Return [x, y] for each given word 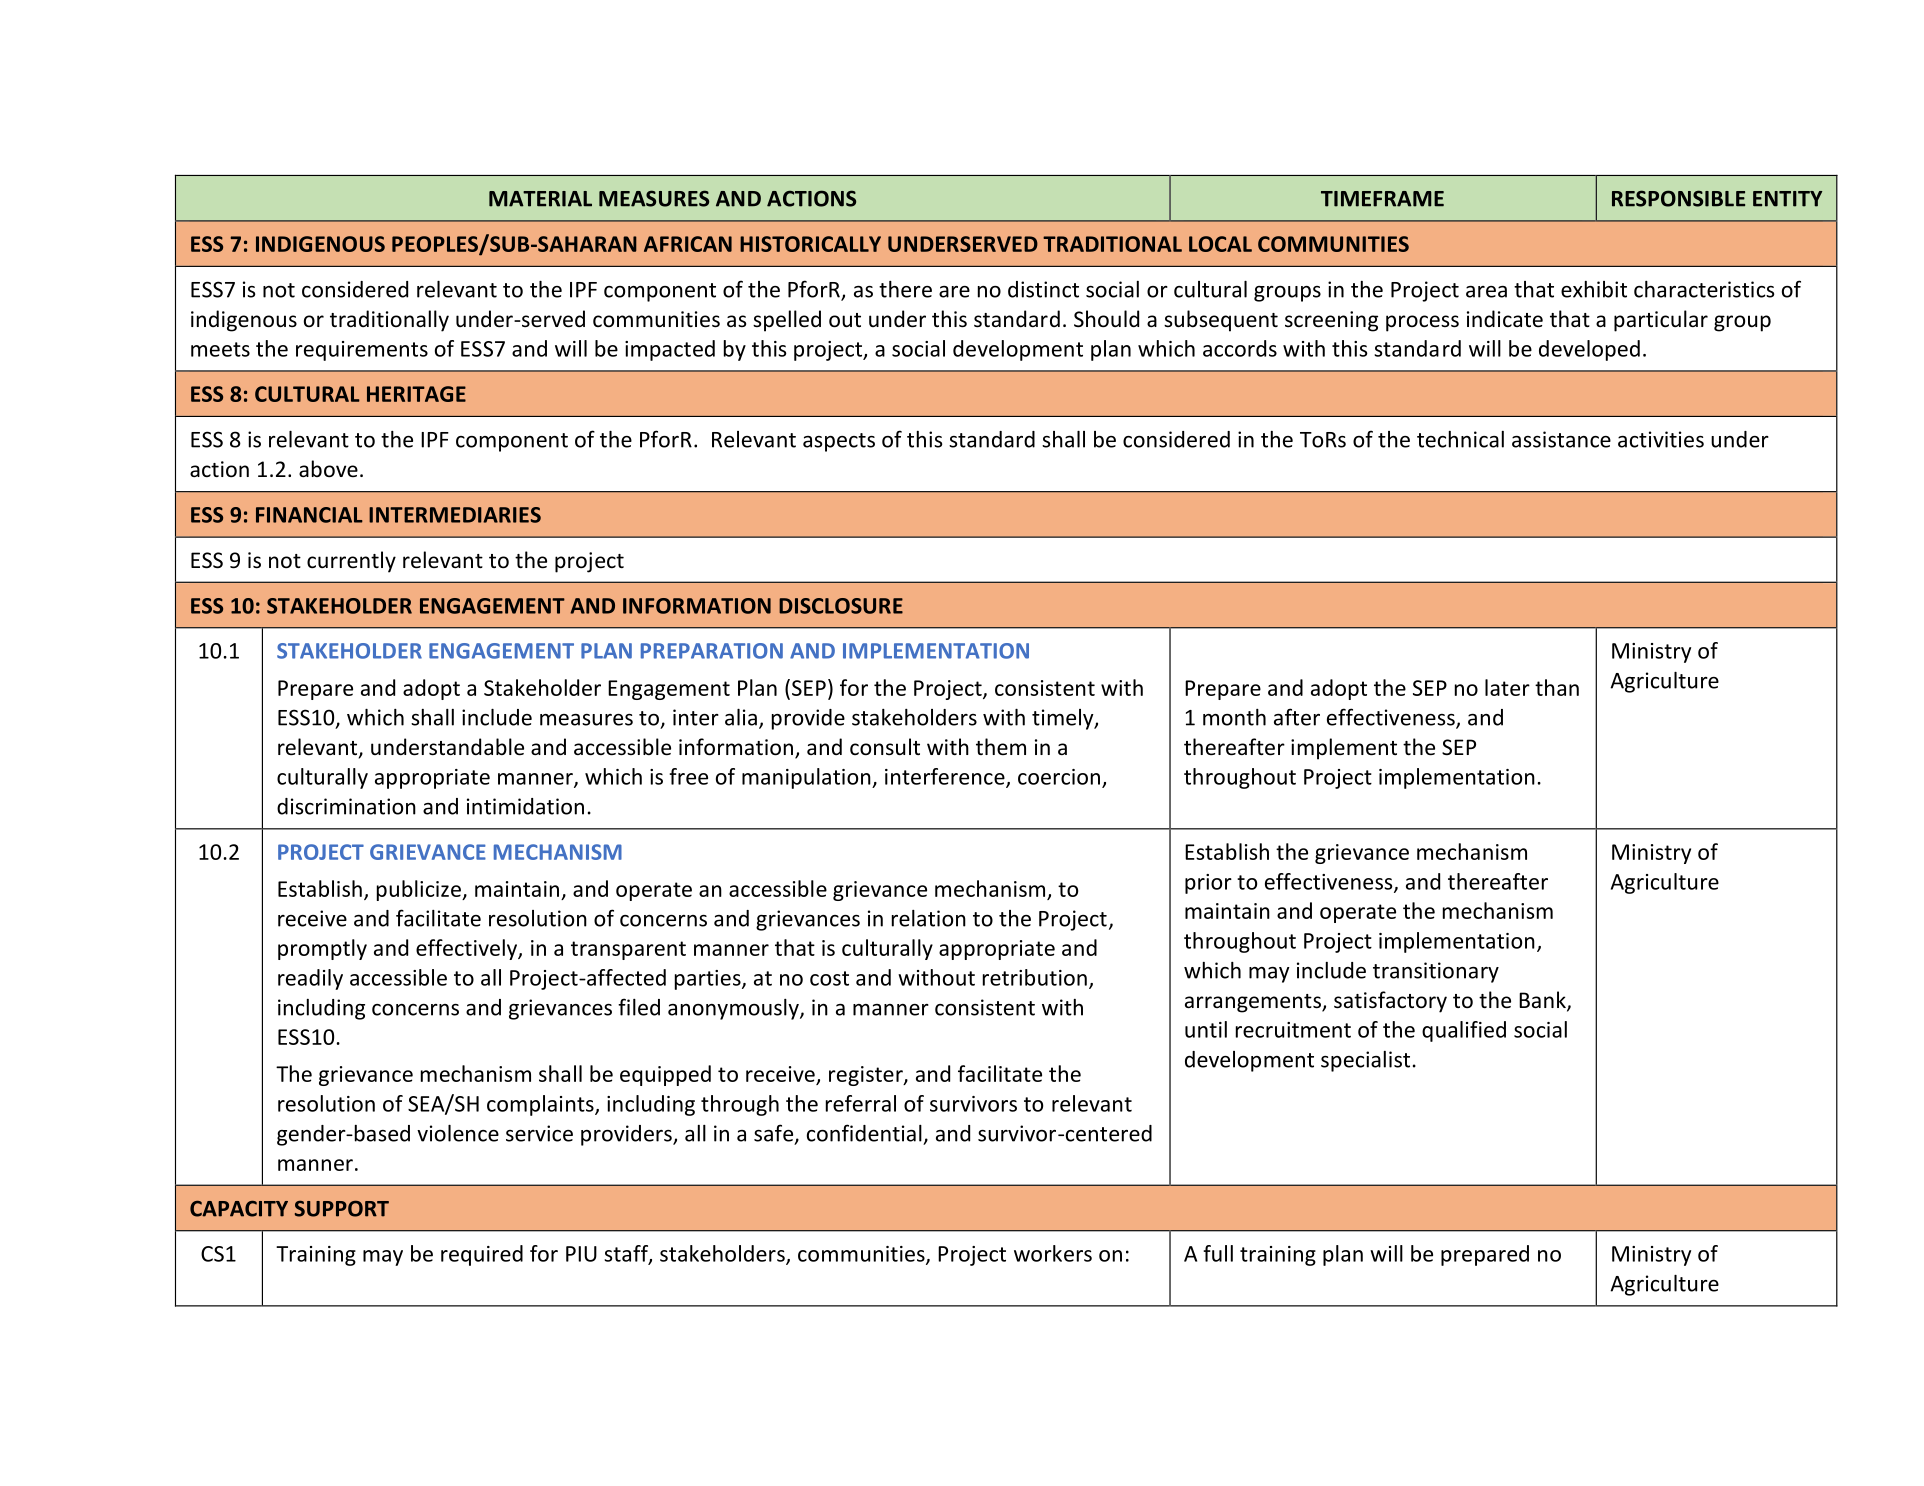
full [1218, 1253]
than [1557, 687]
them [1001, 746]
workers [1053, 1253]
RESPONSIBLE [1678, 198]
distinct [1043, 289]
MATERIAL [540, 199]
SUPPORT [342, 1208]
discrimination [346, 806]
